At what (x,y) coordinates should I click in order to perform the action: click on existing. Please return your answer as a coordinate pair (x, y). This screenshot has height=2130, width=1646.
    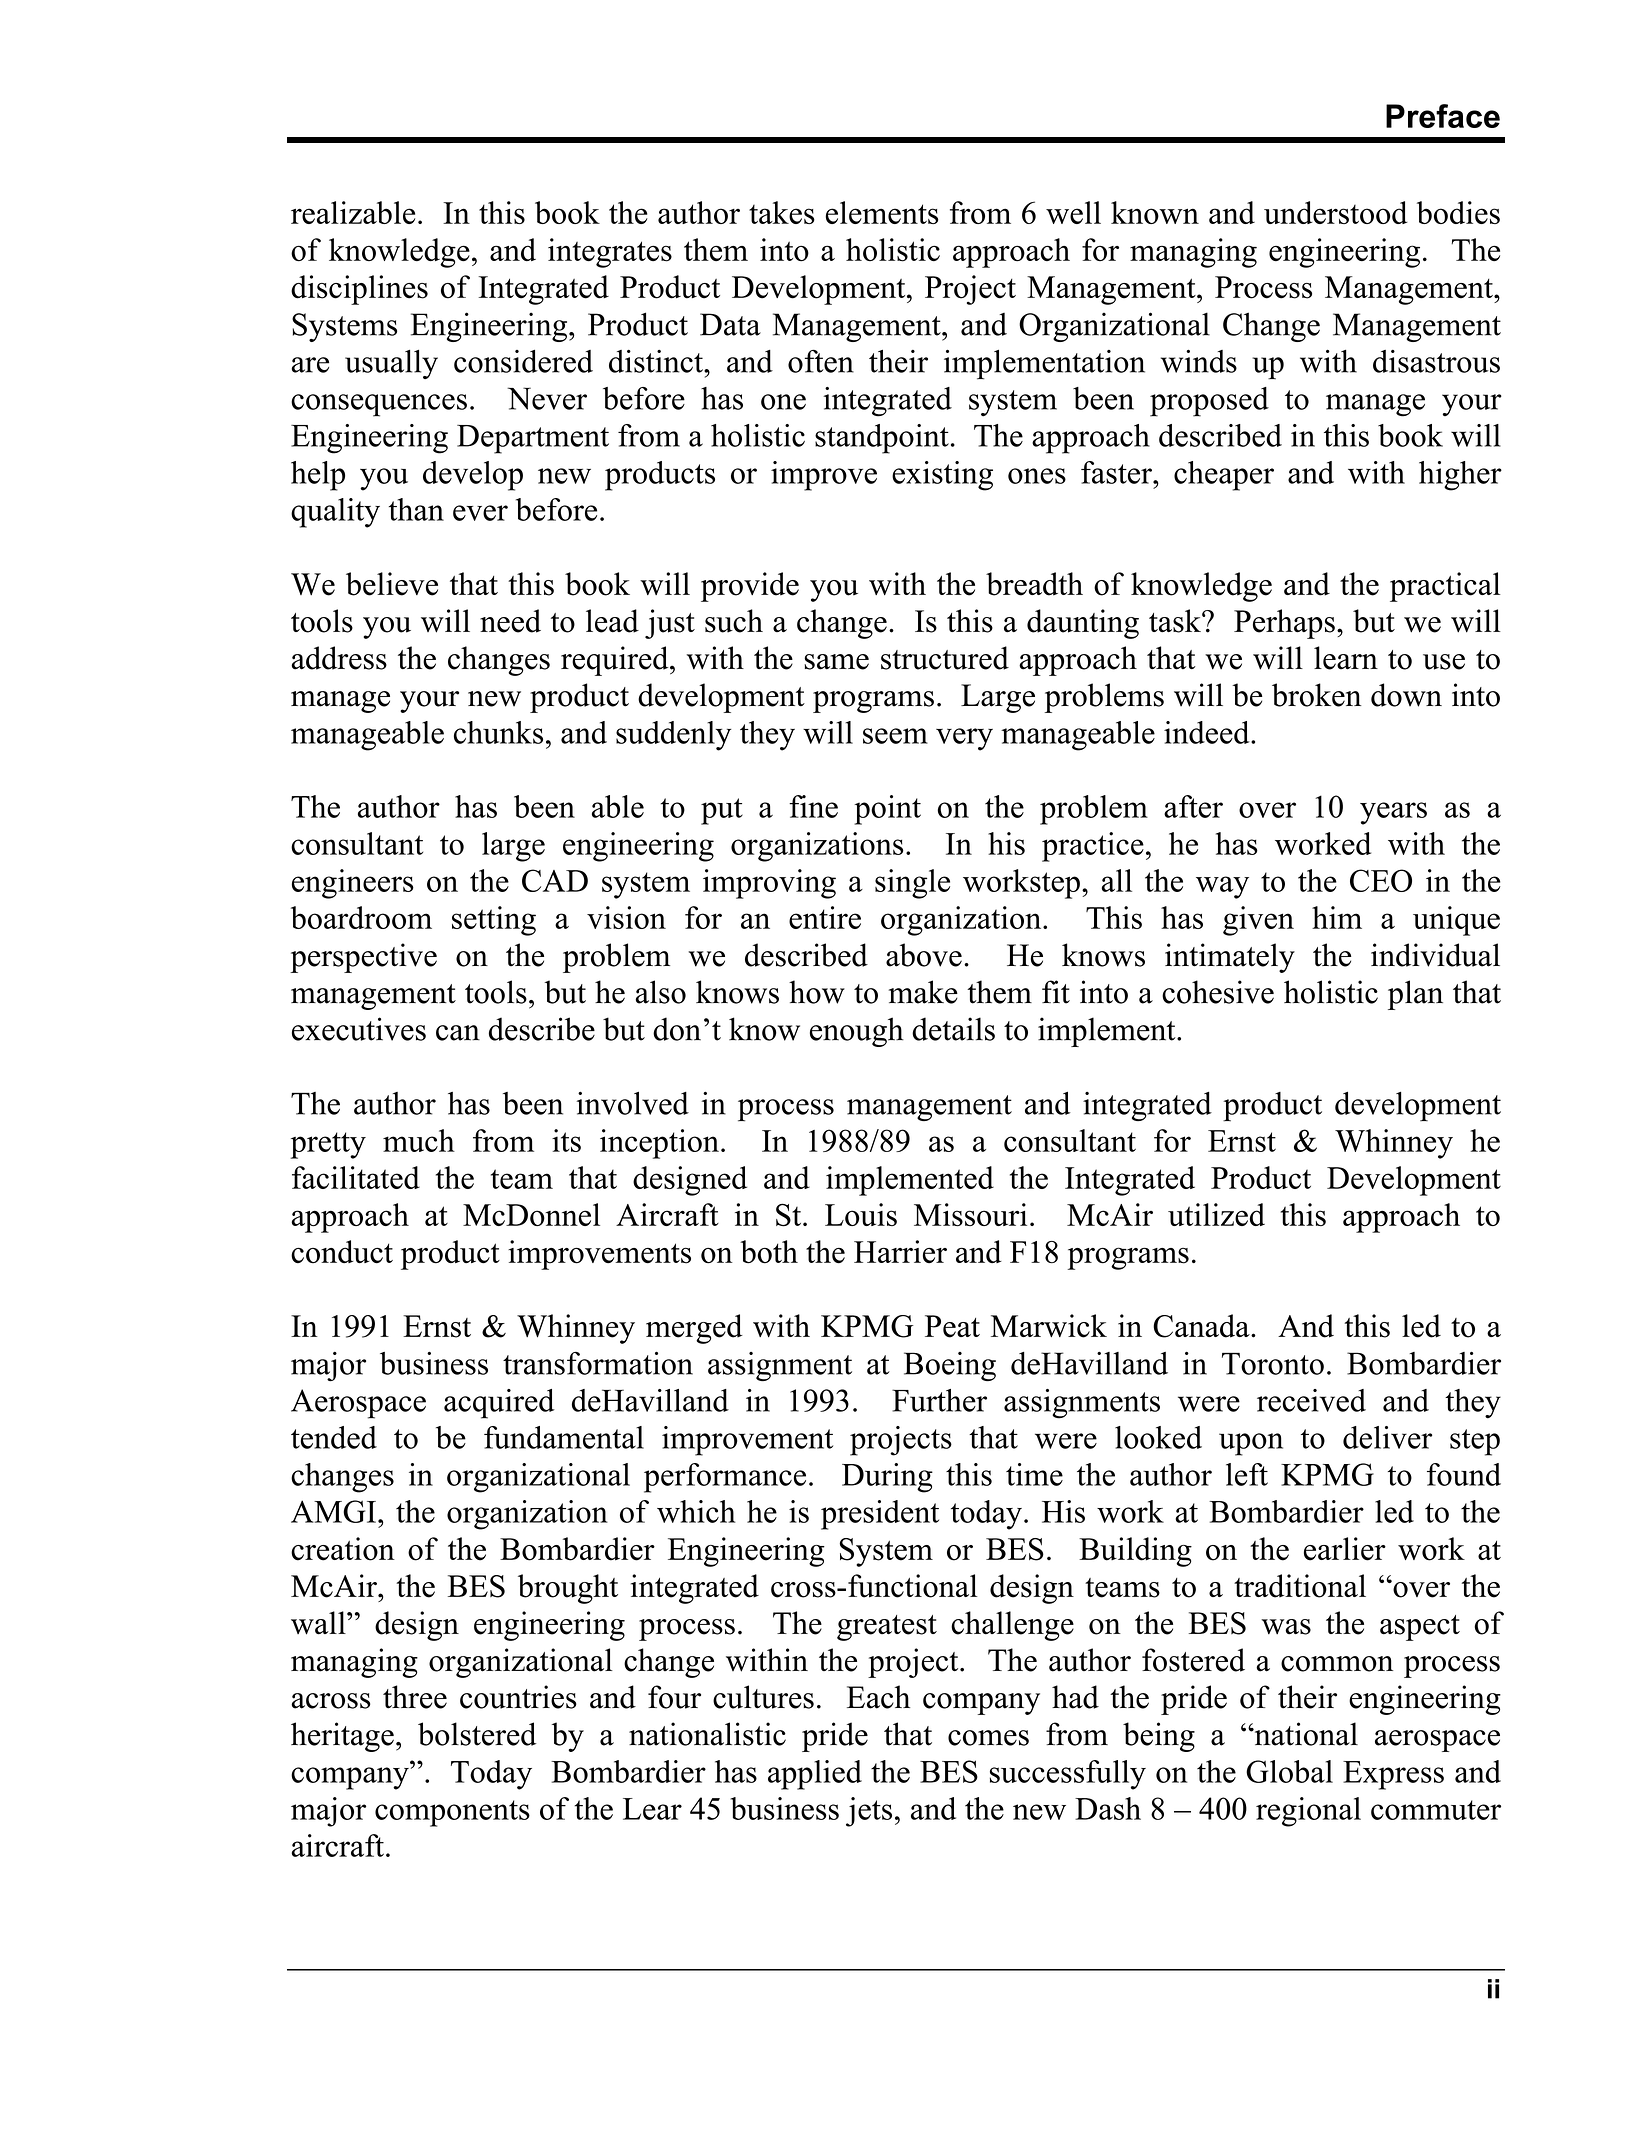
    Looking at the image, I should click on (942, 476).
